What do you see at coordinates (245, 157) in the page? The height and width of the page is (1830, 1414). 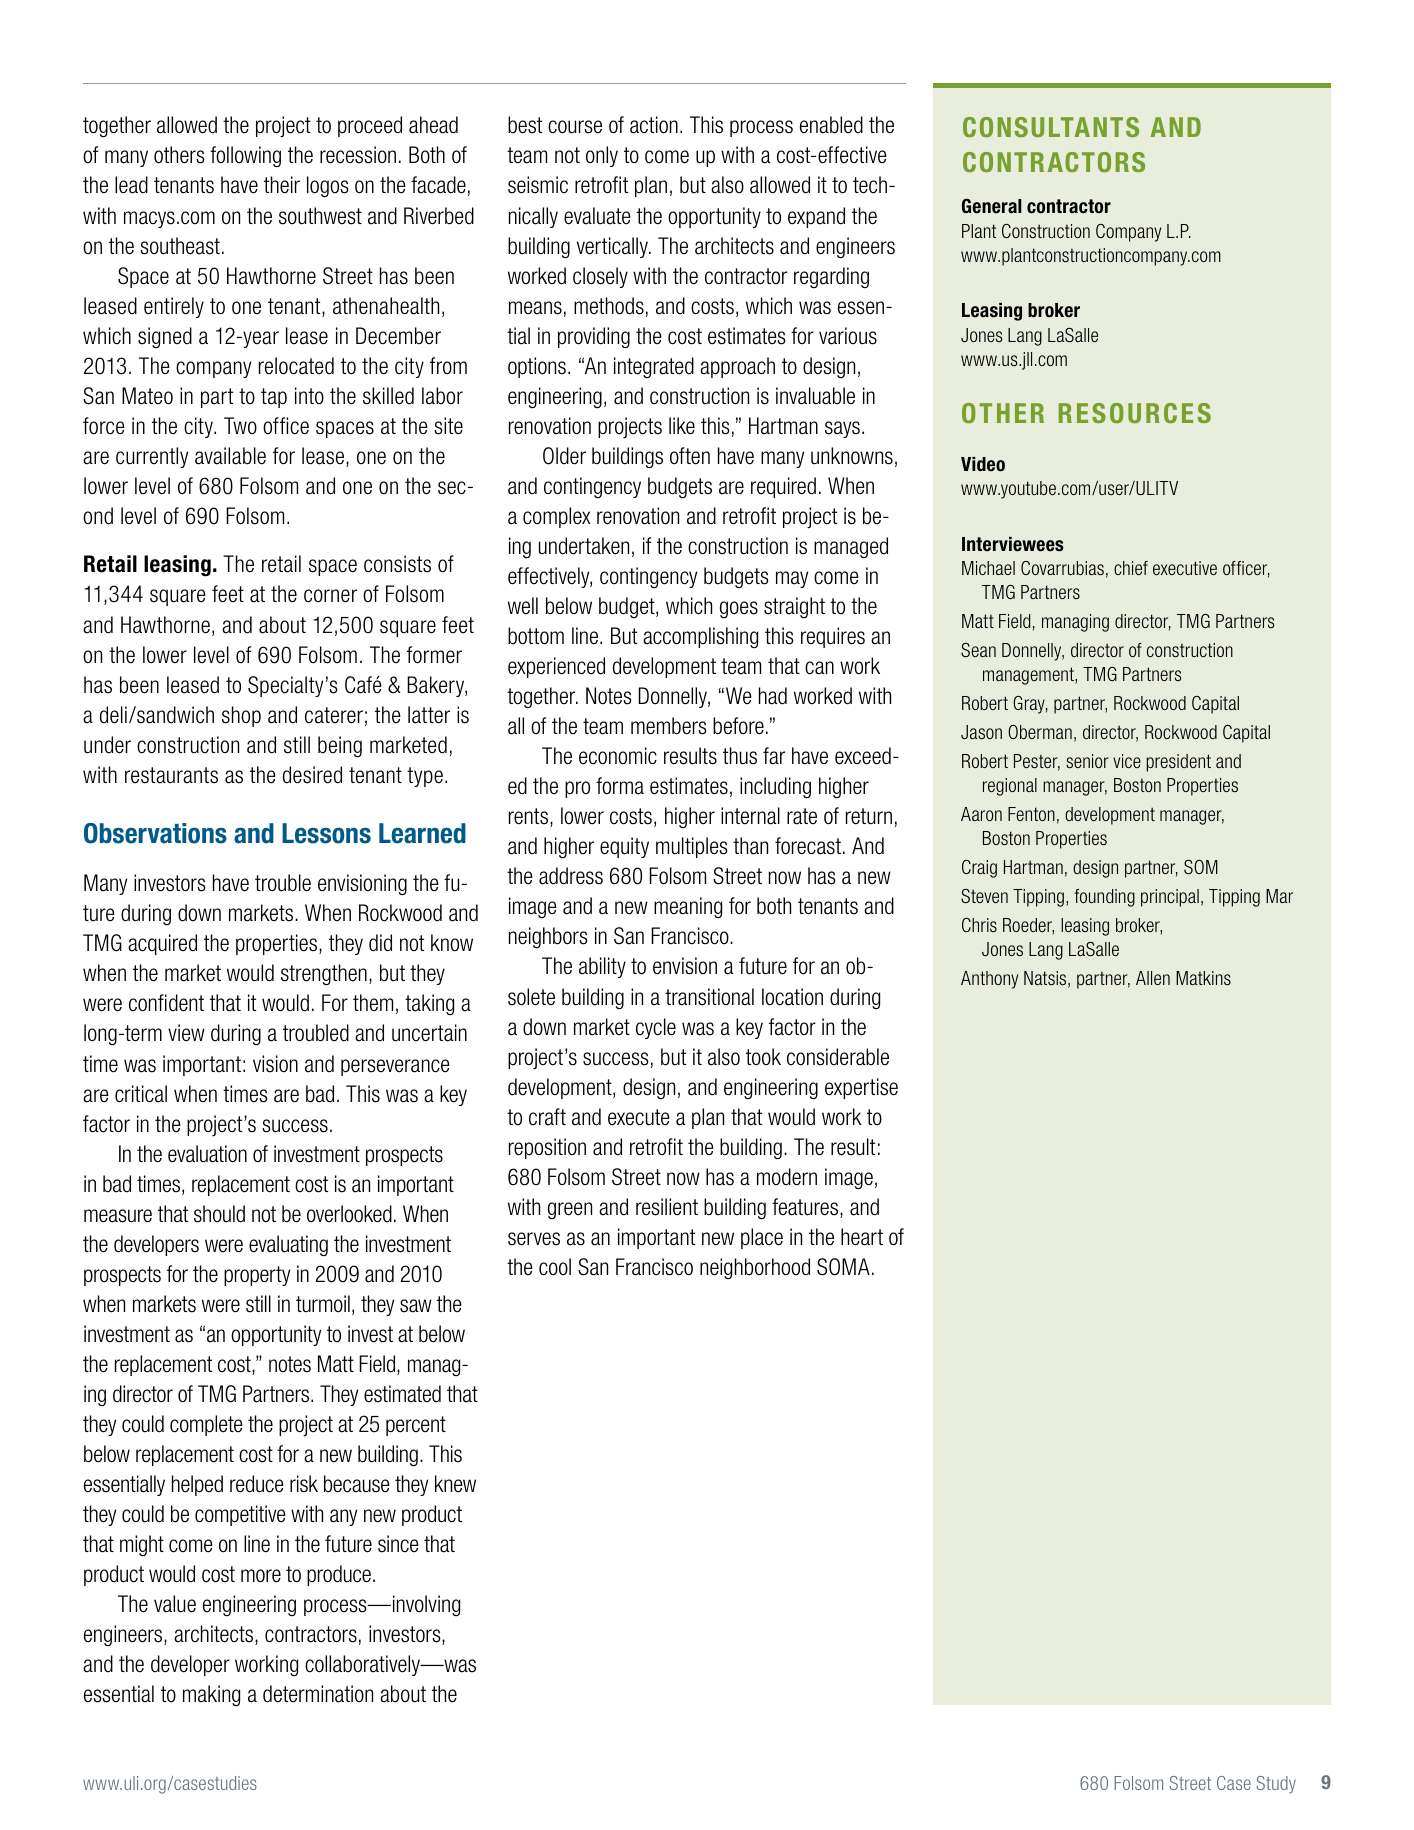 I see `following` at bounding box center [245, 157].
